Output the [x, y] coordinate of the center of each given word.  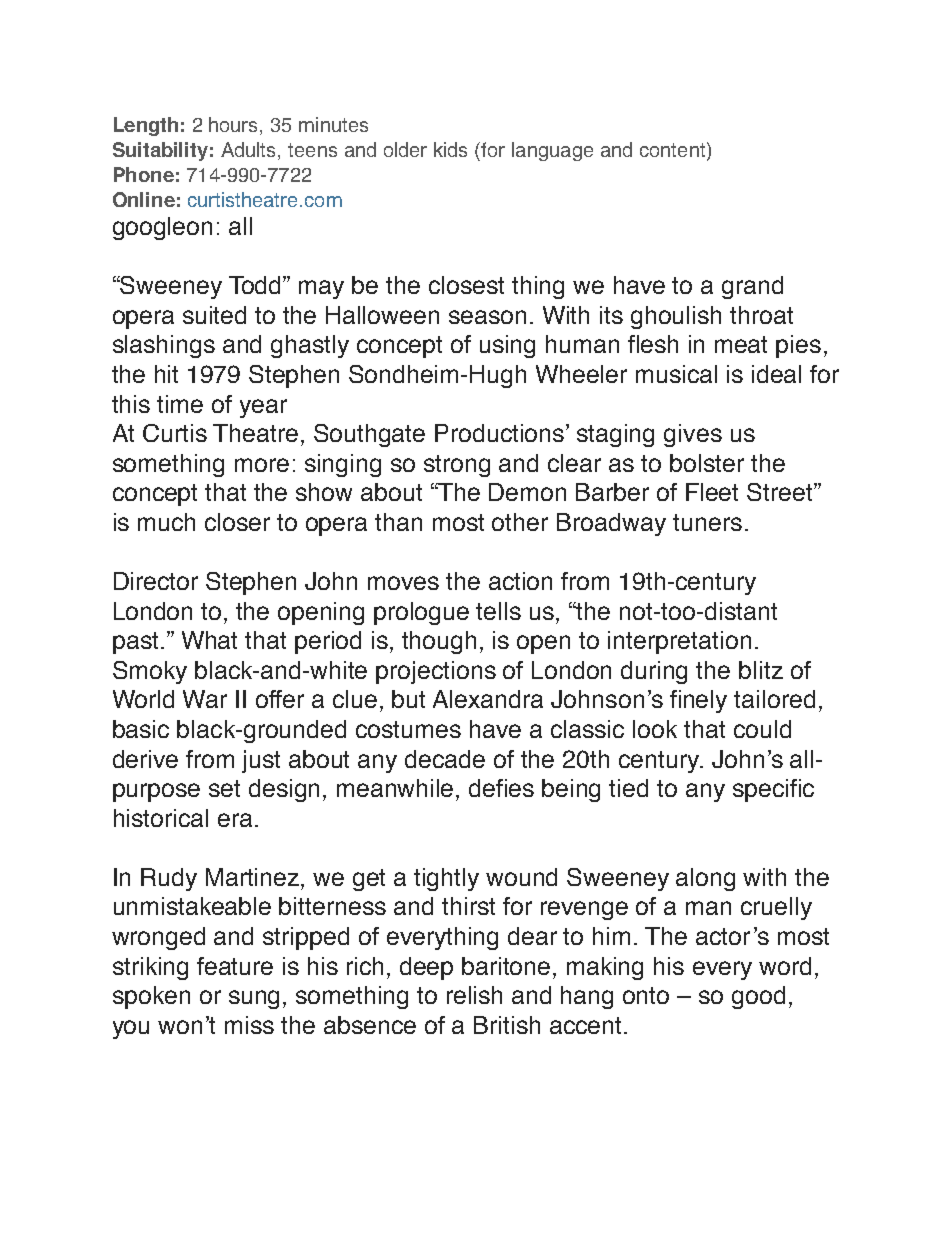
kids [450, 149]
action [520, 581]
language [552, 151]
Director [156, 581]
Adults [250, 151]
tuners [707, 522]
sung [254, 999]
